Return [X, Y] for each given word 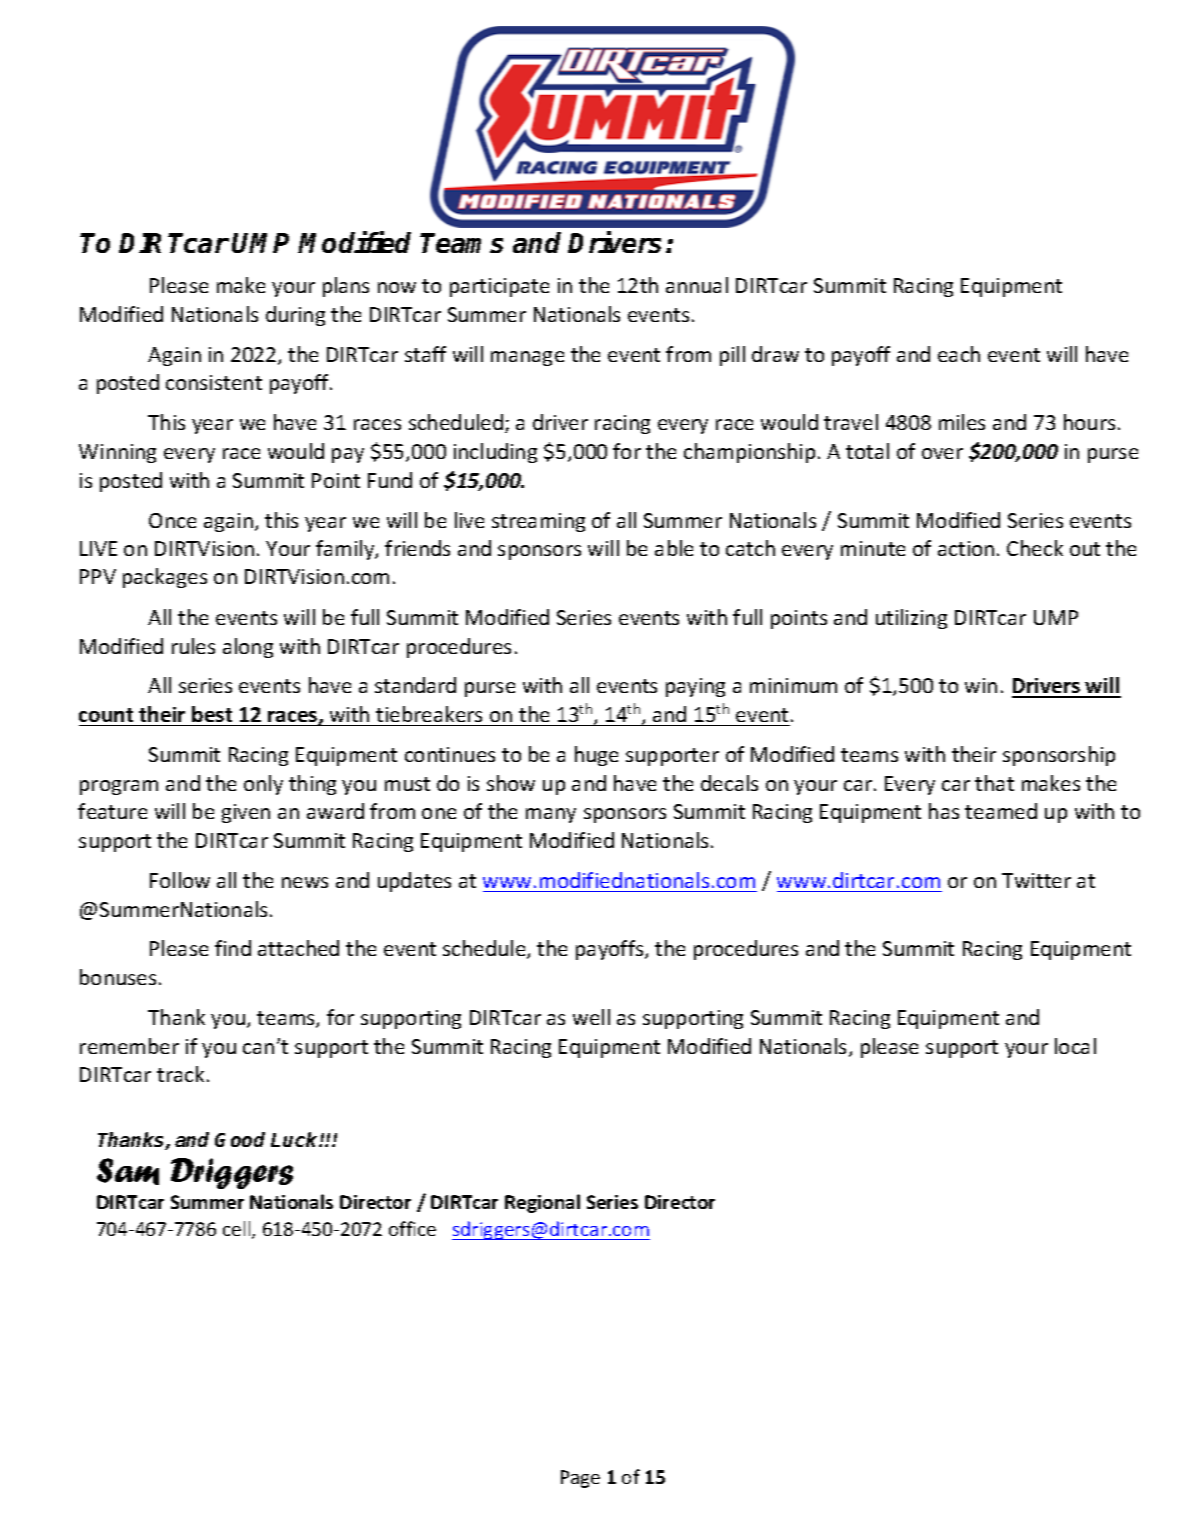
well [591, 1017]
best [212, 714]
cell [238, 1230]
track [180, 1074]
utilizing [911, 619]
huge [596, 756]
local [1075, 1046]
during [295, 316]
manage [527, 358]
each [959, 354]
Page [580, 1479]
